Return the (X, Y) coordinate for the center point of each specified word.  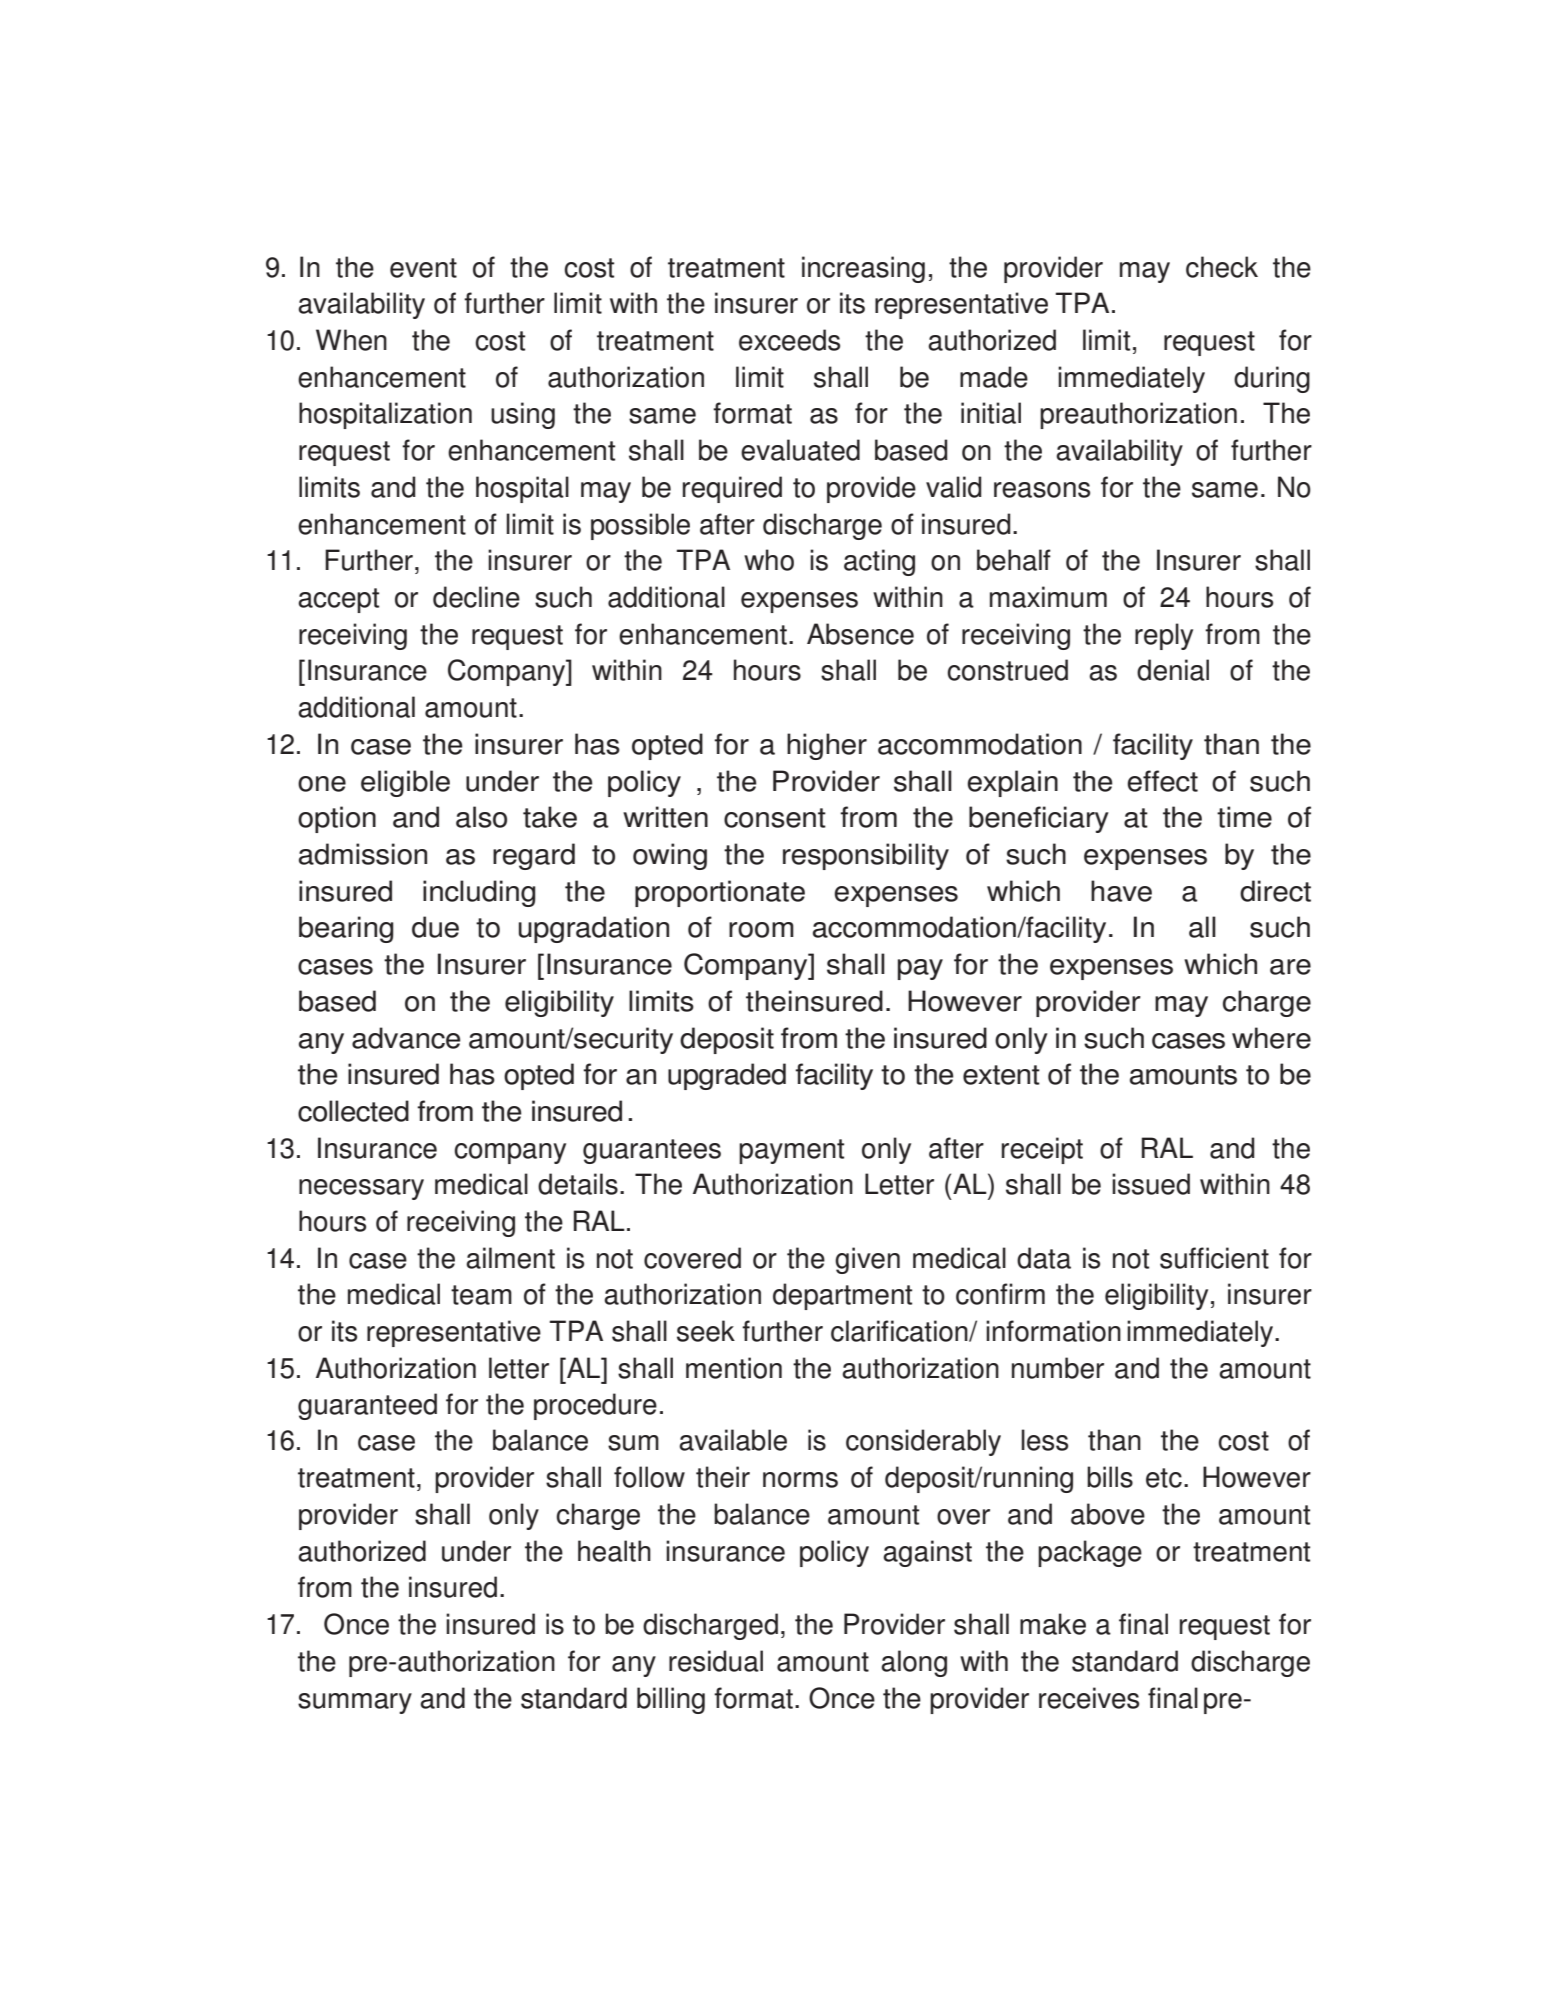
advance (406, 1038)
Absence (860, 634)
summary (355, 1703)
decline (476, 597)
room (761, 930)
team (481, 1295)
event (423, 268)
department (842, 1296)
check (1222, 267)
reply (1164, 636)
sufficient (1214, 1258)
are (1290, 967)
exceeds (789, 340)
